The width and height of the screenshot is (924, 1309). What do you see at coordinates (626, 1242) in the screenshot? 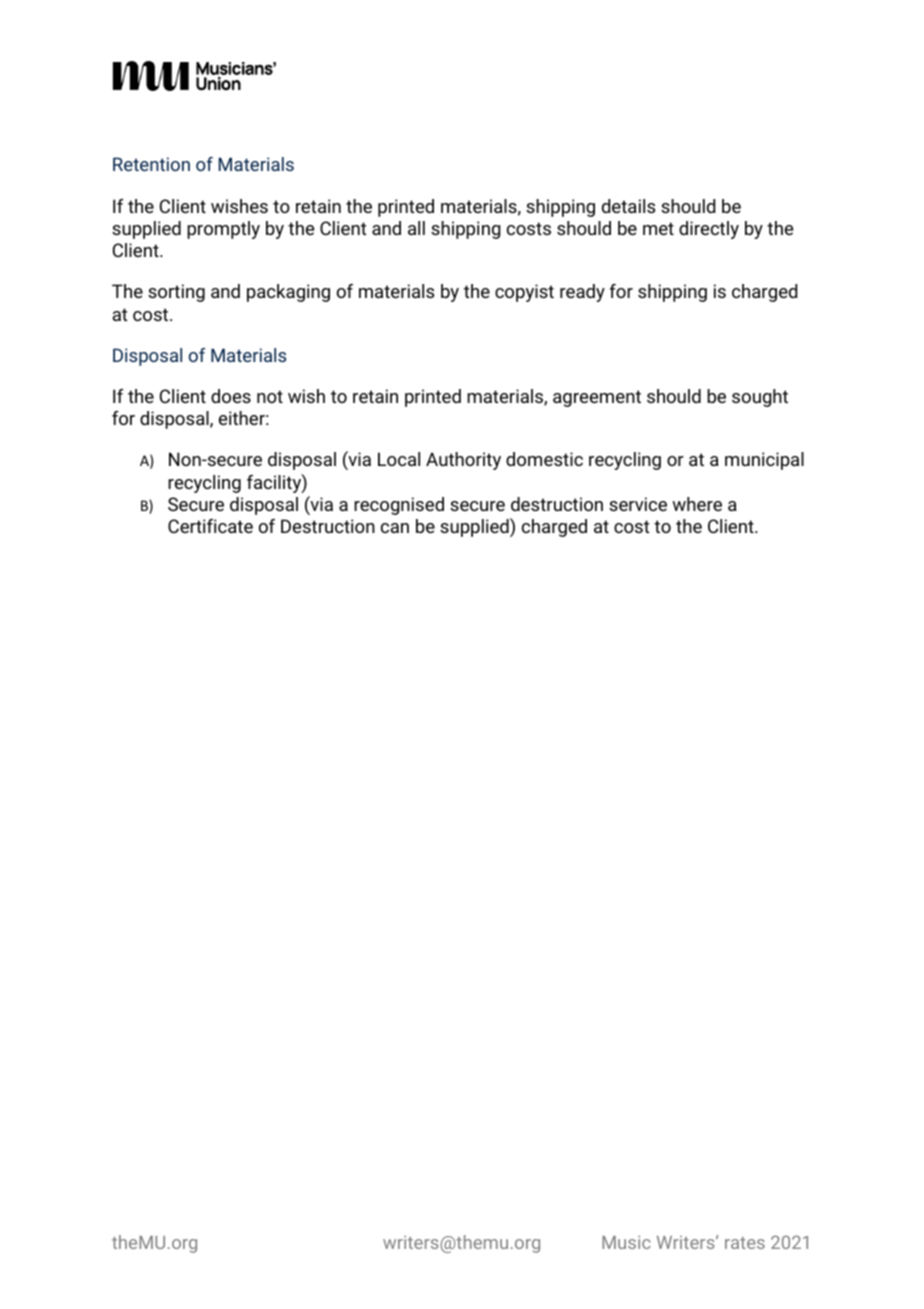
I see `Music` at bounding box center [626, 1242].
